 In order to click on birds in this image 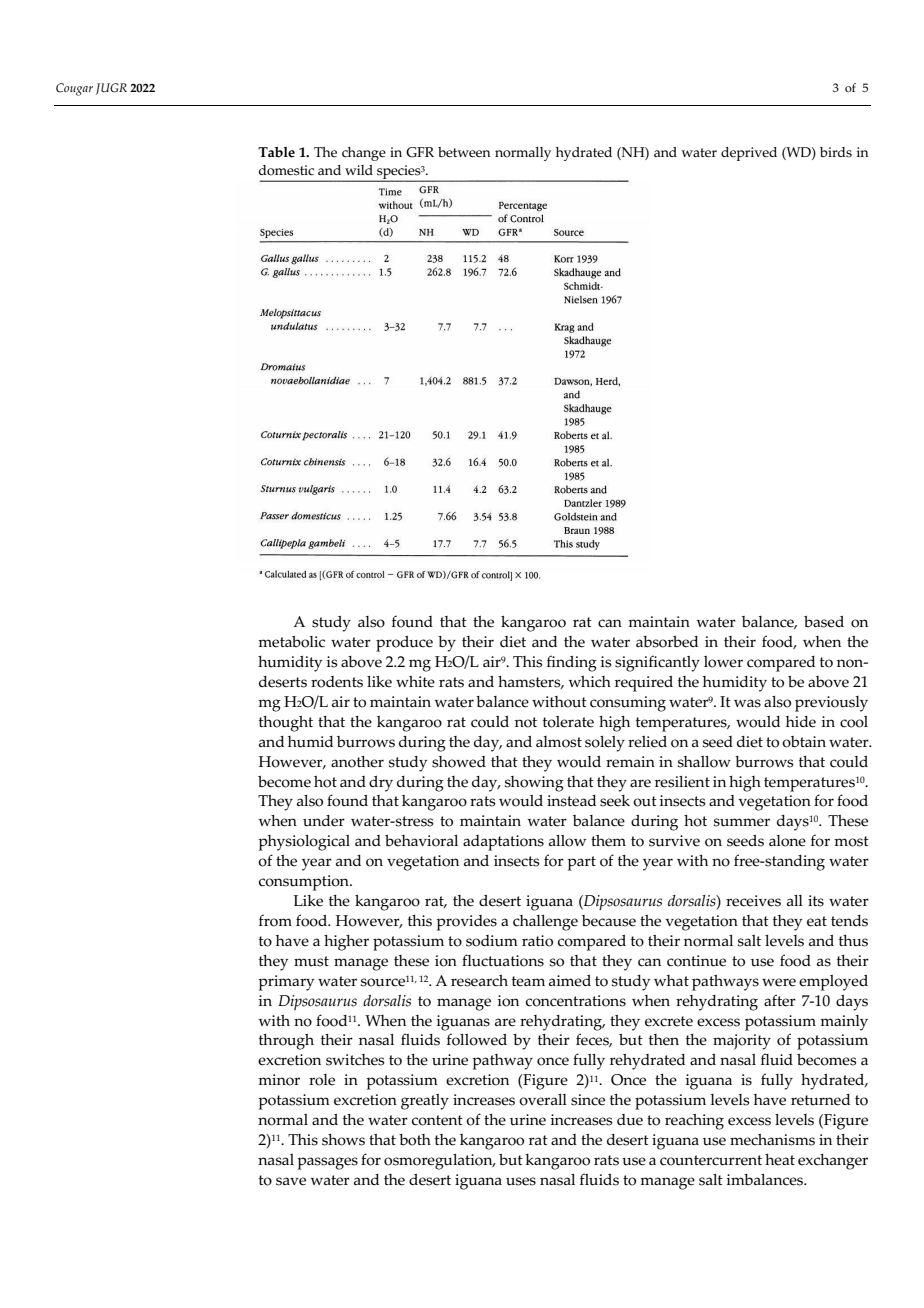, I will do `click(836, 152)`.
